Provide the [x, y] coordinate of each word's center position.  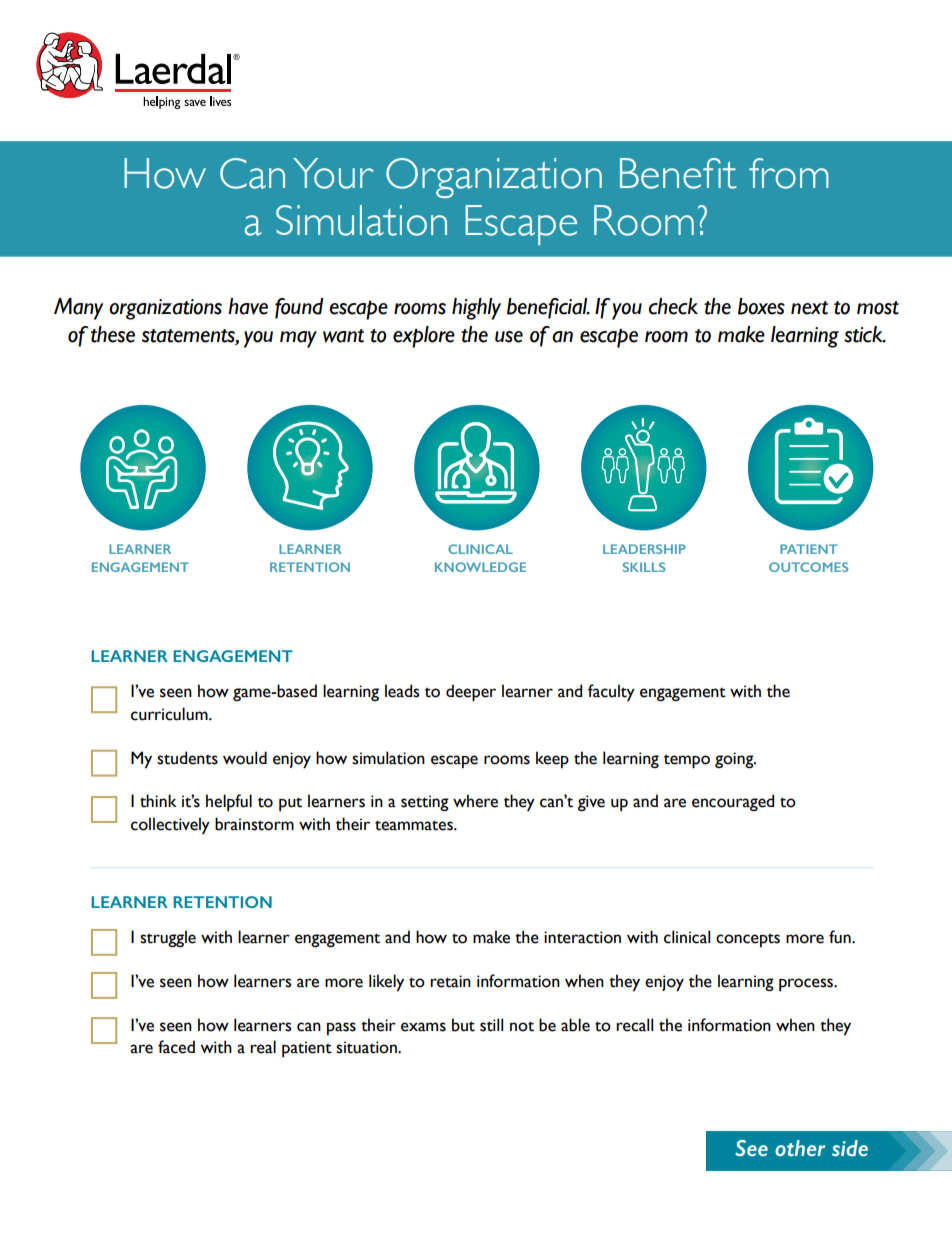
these [113, 334]
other [800, 1148]
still [491, 1025]
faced [176, 1047]
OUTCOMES [808, 567]
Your [333, 173]
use [509, 337]
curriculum [170, 714]
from [789, 173]
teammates [415, 825]
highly [476, 309]
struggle [168, 938]
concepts [748, 940]
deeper [471, 693]
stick [864, 334]
